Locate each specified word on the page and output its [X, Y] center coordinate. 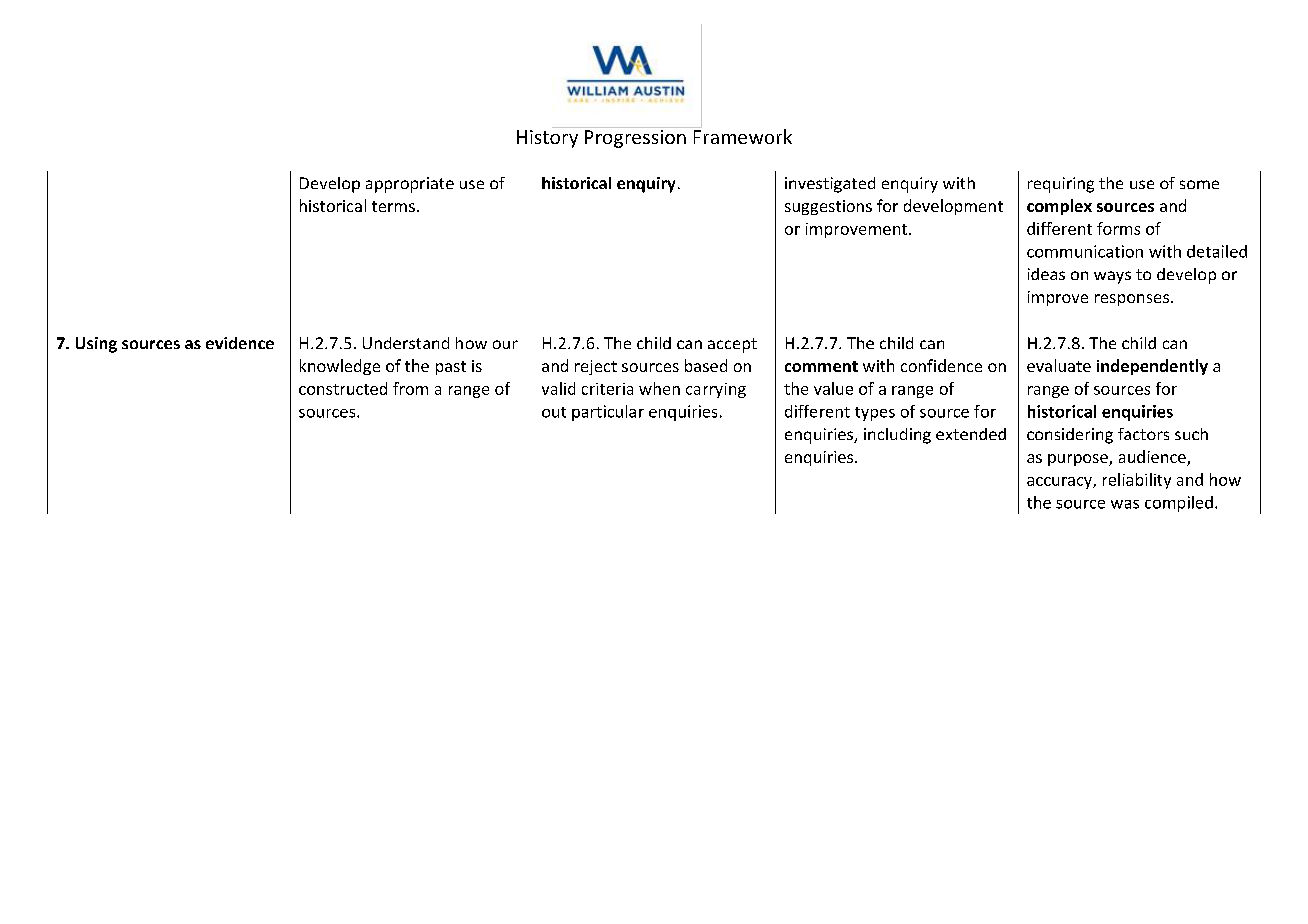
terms [393, 206]
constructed [343, 388]
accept [732, 345]
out [554, 412]
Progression [635, 137]
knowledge [340, 367]
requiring [1061, 185]
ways [1112, 277]
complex [1059, 207]
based [706, 365]
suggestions [828, 207]
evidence [240, 343]
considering [1070, 436]
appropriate [410, 185]
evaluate [1059, 365]
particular [608, 413]
